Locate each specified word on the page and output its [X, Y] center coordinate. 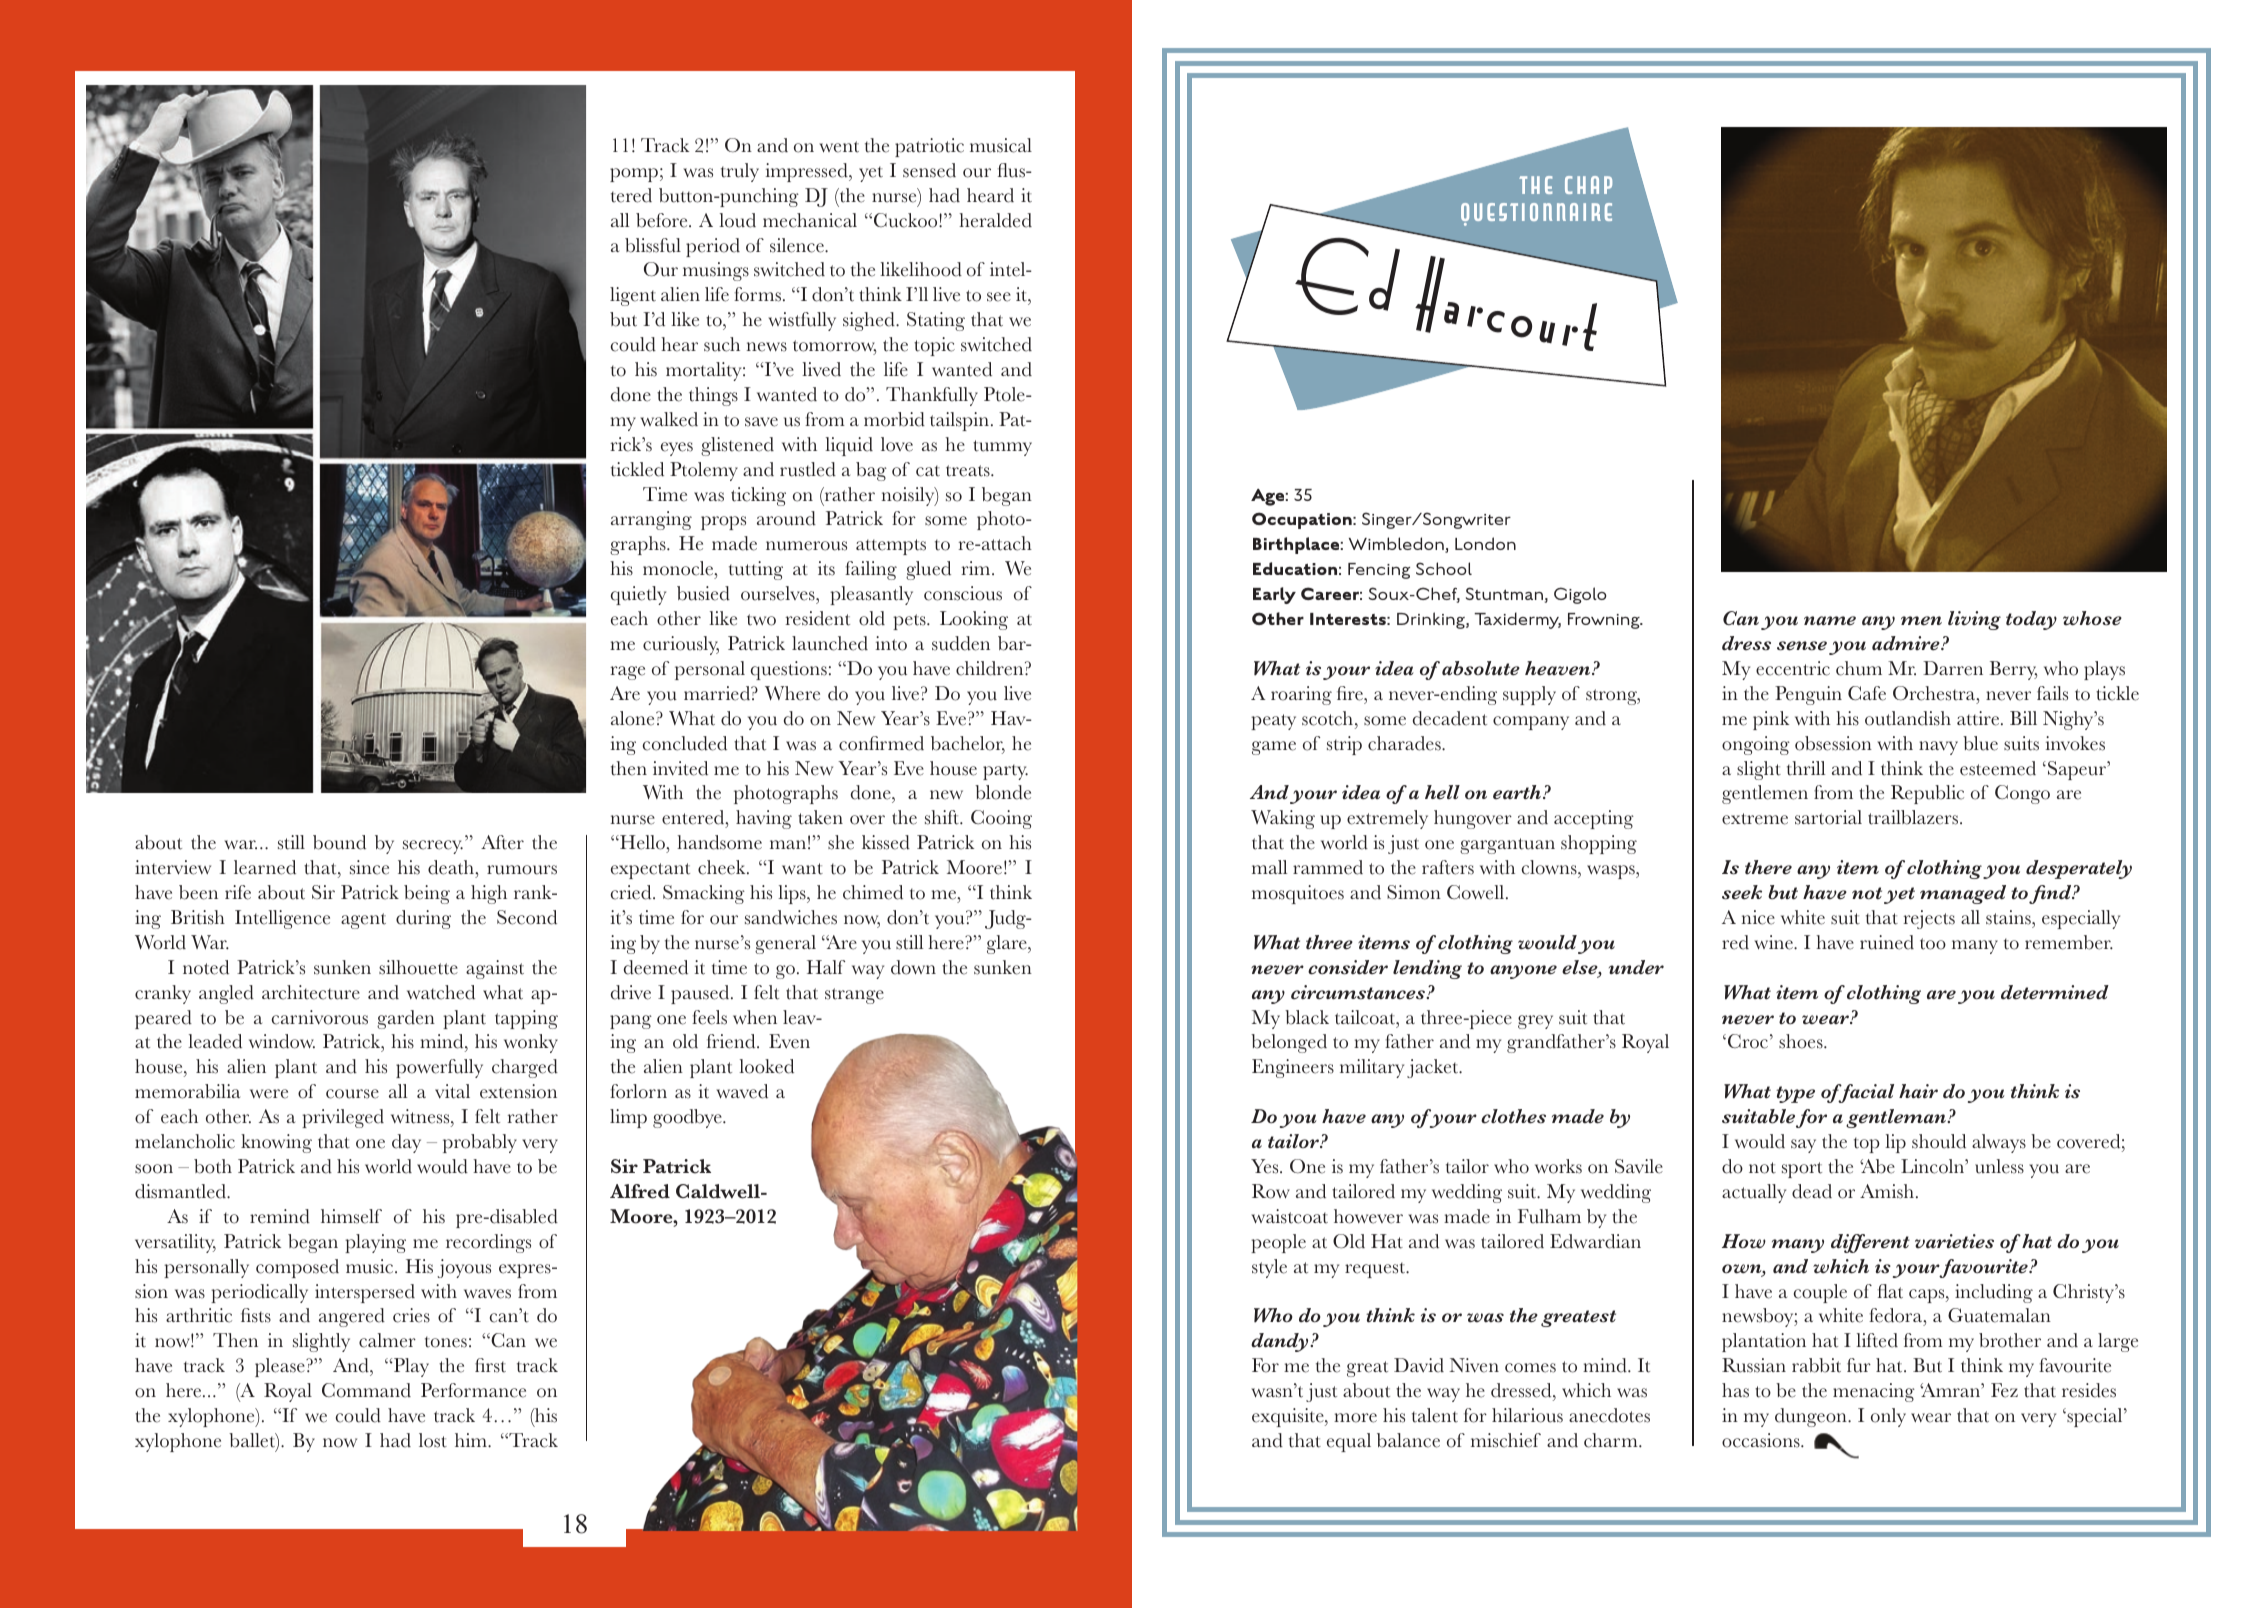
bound [339, 842]
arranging [651, 520]
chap [1588, 185]
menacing [1874, 1392]
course [352, 1094]
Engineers [1293, 1068]
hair [1918, 1091]
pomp [634, 175]
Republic [1927, 794]
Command [366, 1390]
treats [969, 471]
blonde [1003, 792]
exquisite [1289, 1417]
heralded [995, 220]
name [1830, 621]
